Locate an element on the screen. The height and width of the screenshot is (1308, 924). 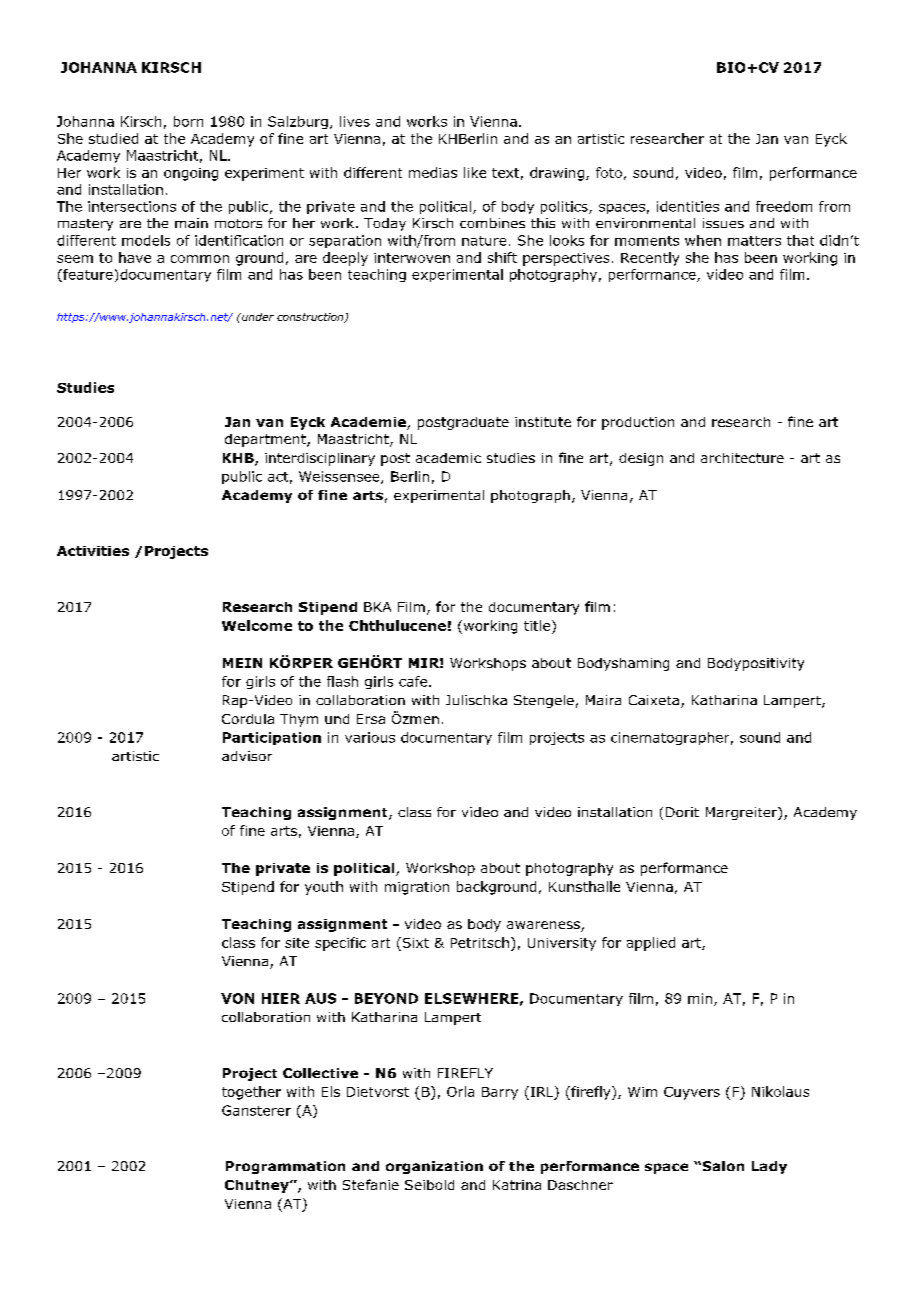
migration is located at coordinates (417, 888).
